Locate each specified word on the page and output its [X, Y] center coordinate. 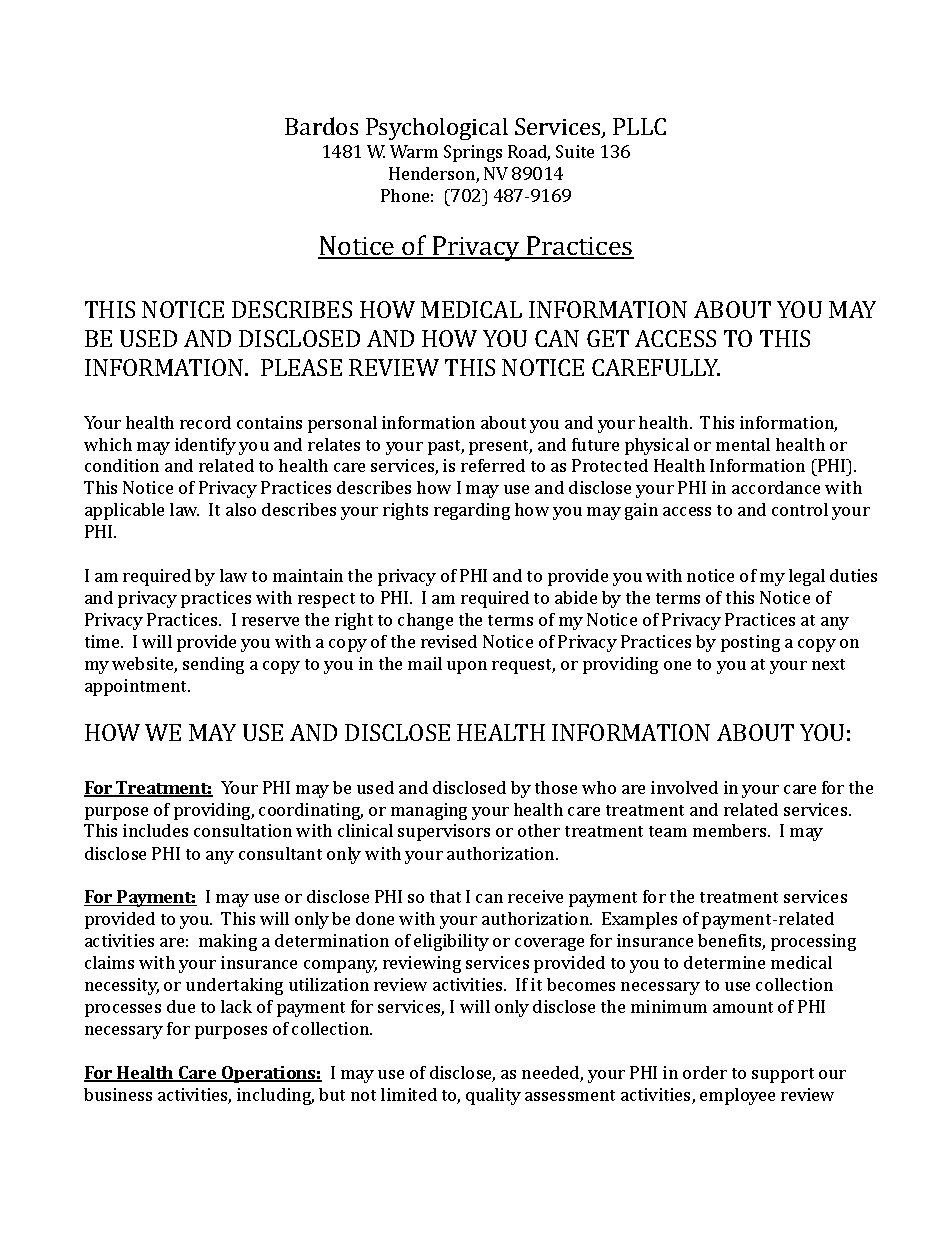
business [118, 1094]
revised [449, 641]
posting [750, 643]
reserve [270, 621]
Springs [473, 153]
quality [493, 1096]
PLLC [639, 126]
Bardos [321, 126]
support [783, 1075]
